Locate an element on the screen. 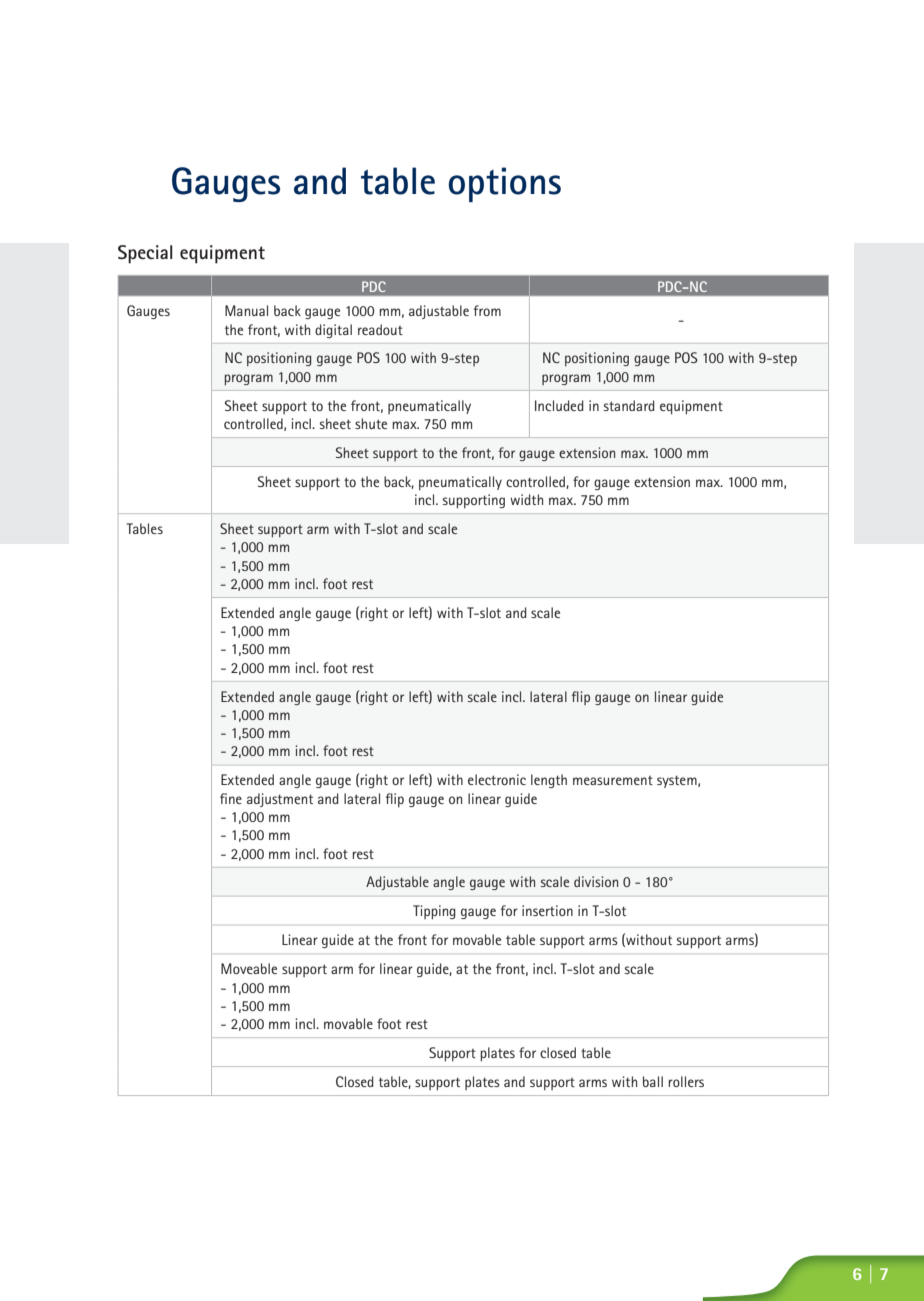 Image resolution: width=924 pixels, height=1301 pixels. Special is located at coordinates (145, 254).
